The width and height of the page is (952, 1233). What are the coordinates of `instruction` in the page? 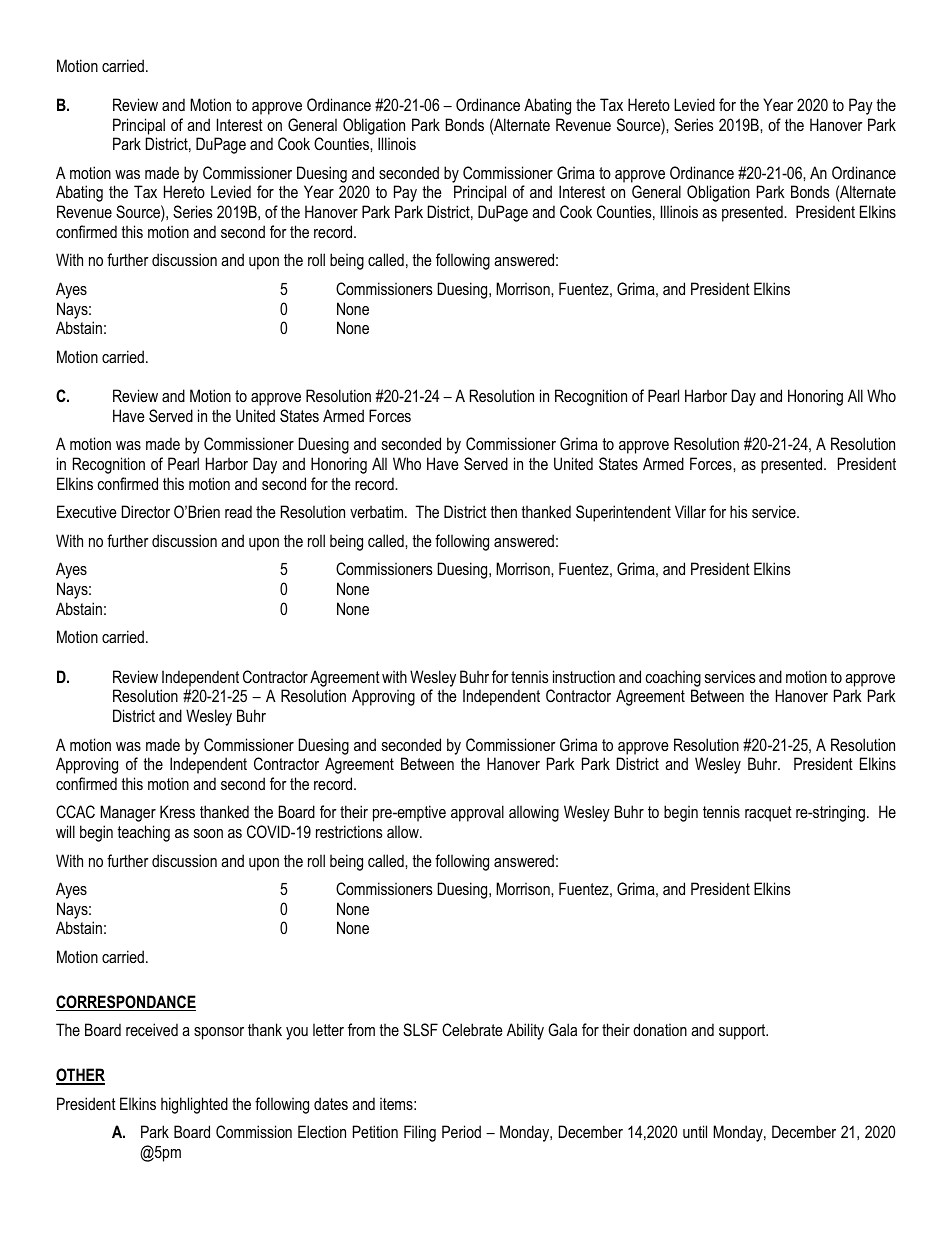 It's located at (584, 676).
